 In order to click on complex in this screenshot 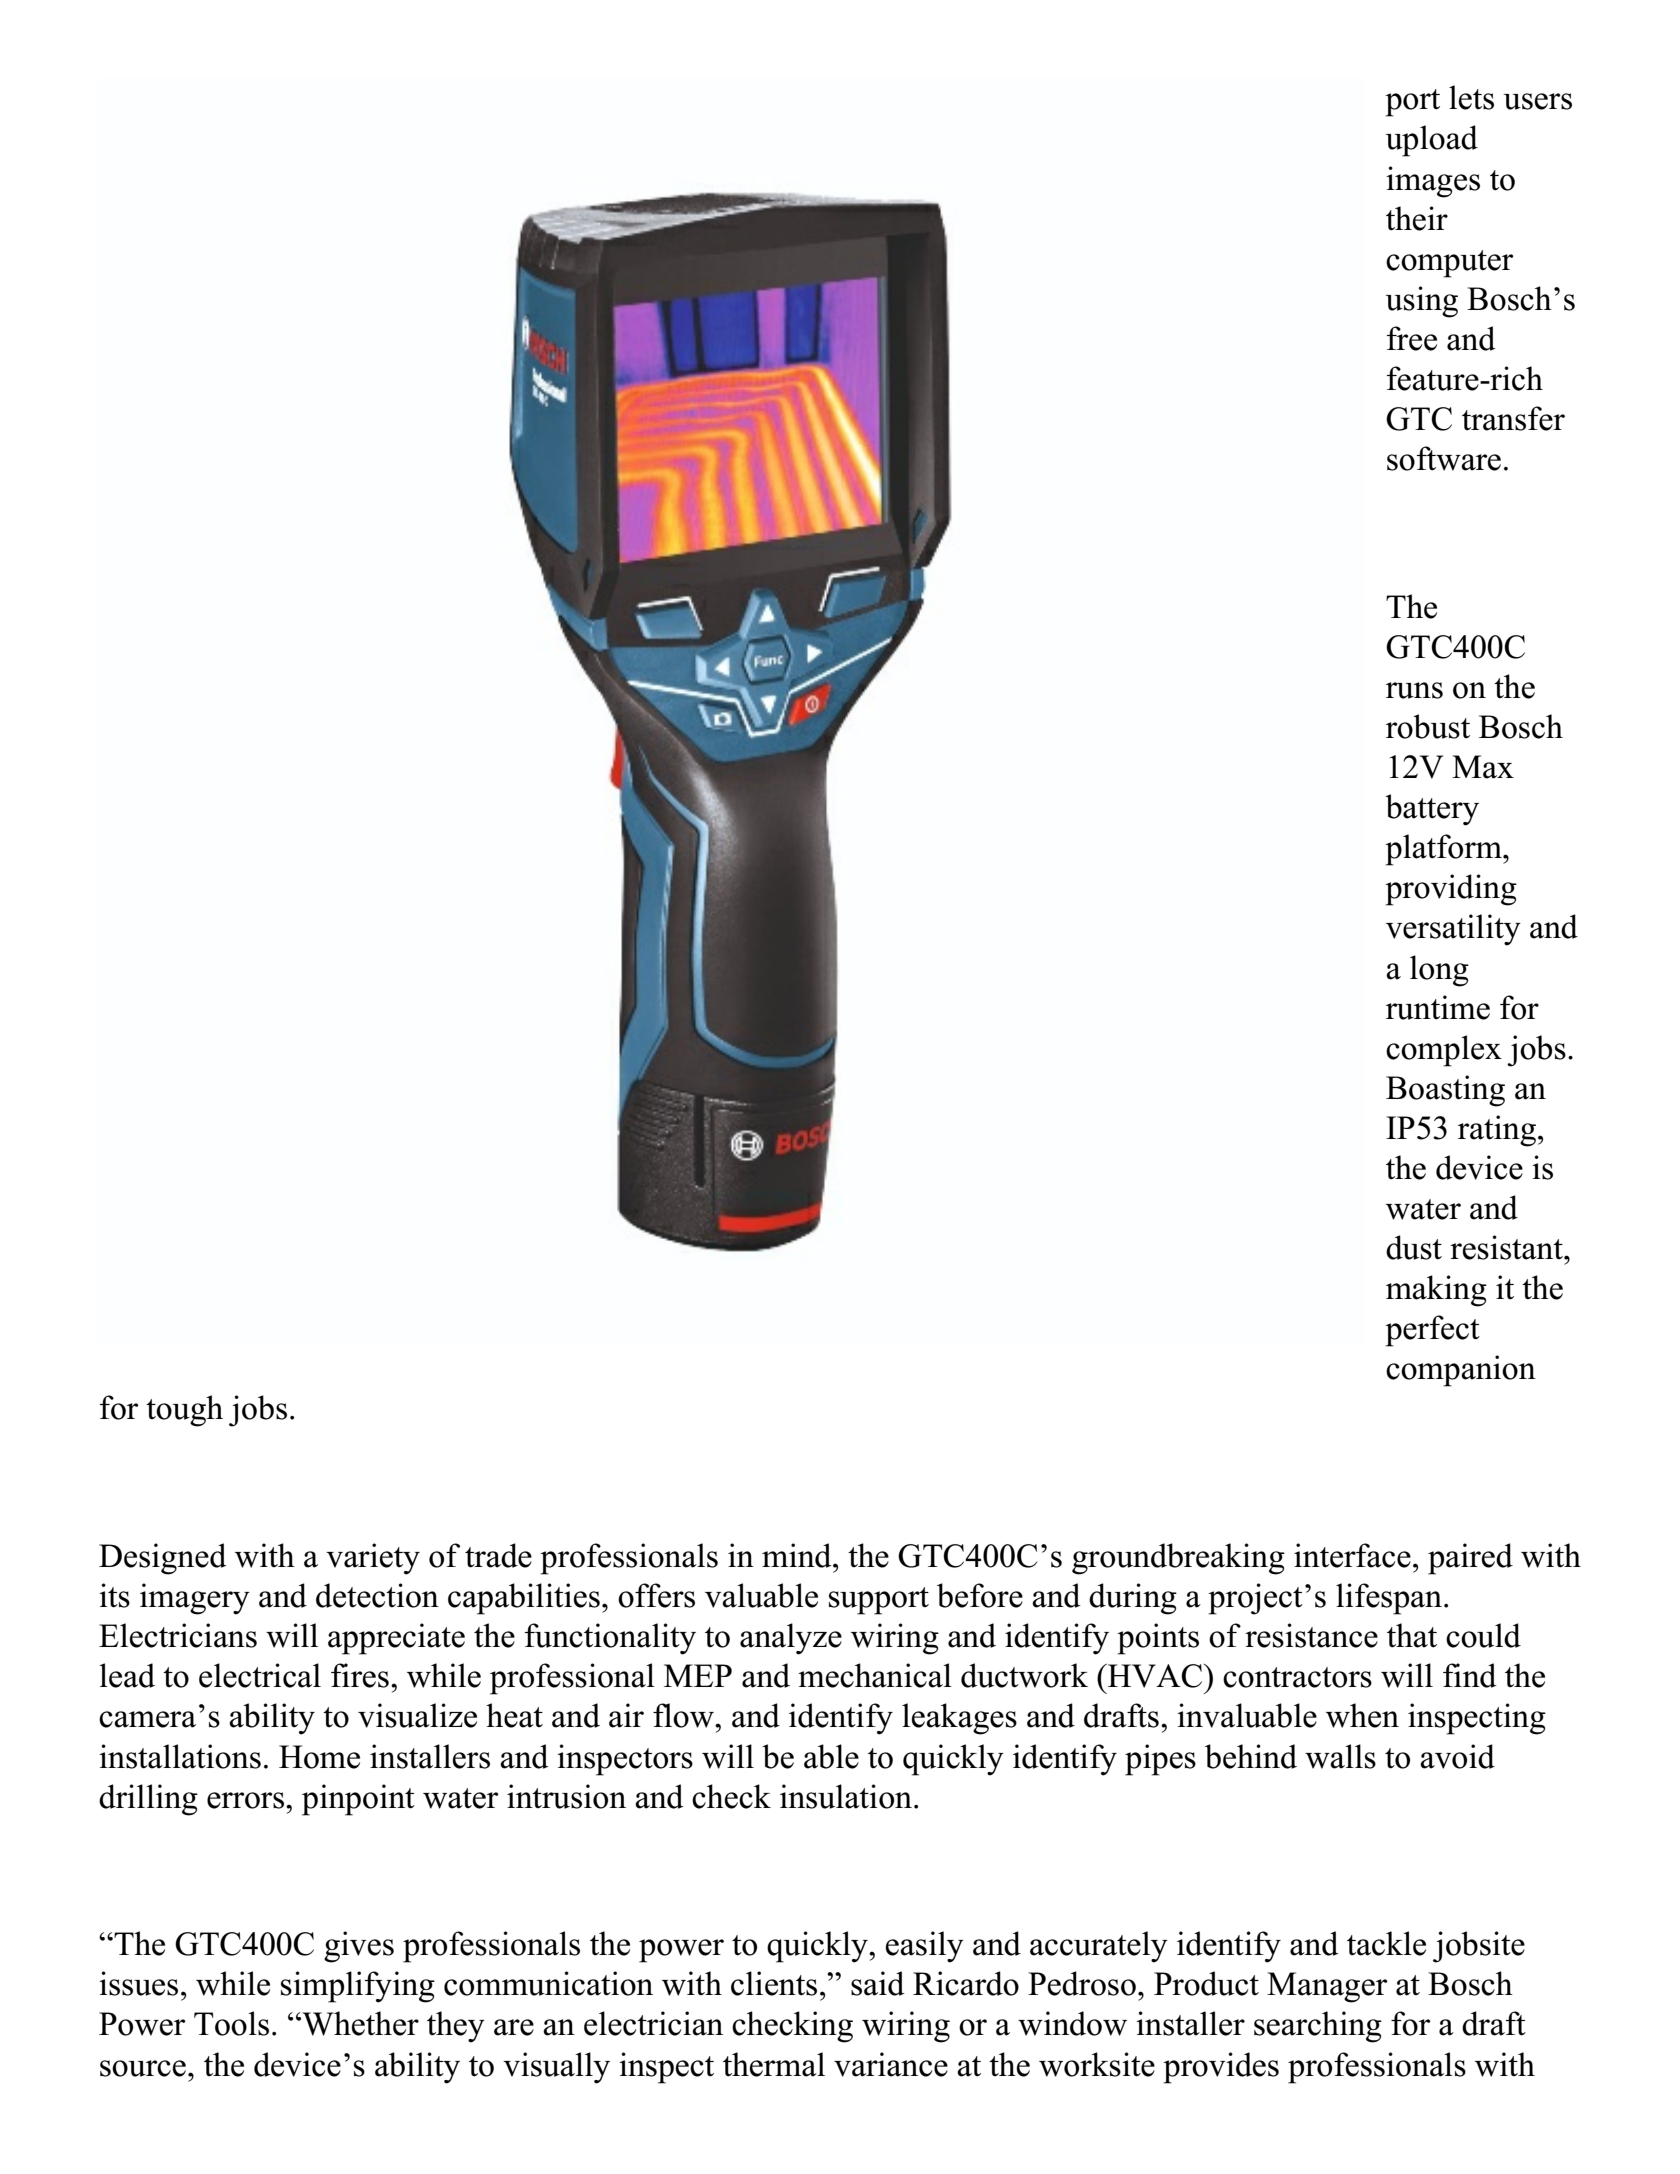, I will do `click(1444, 1051)`.
